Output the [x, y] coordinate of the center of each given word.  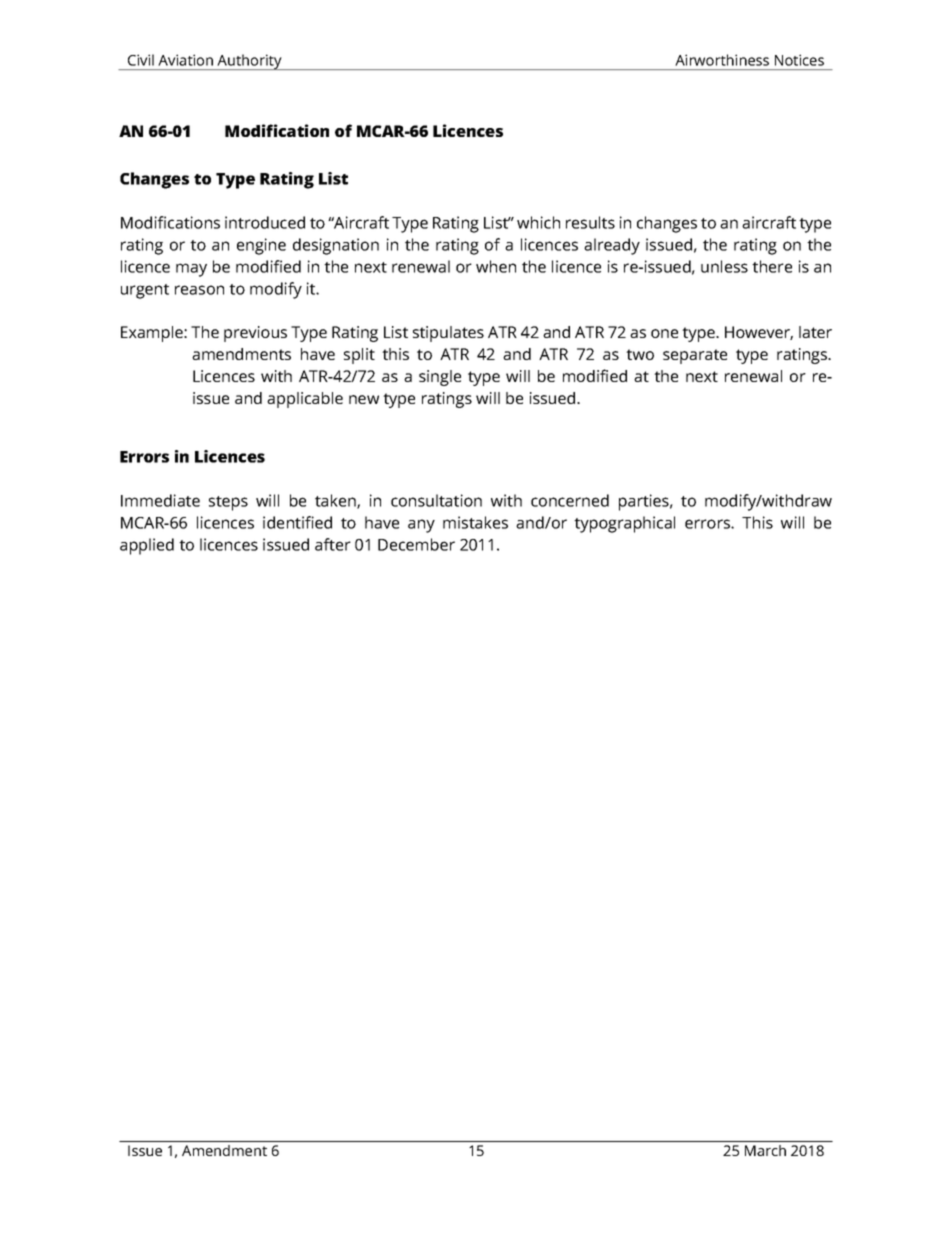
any [421, 526]
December [416, 544]
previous [255, 334]
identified [297, 522]
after [333, 544]
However [759, 333]
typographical [624, 524]
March [765, 1150]
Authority [249, 62]
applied [147, 546]
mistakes [475, 522]
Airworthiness [722, 60]
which [538, 222]
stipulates [448, 334]
